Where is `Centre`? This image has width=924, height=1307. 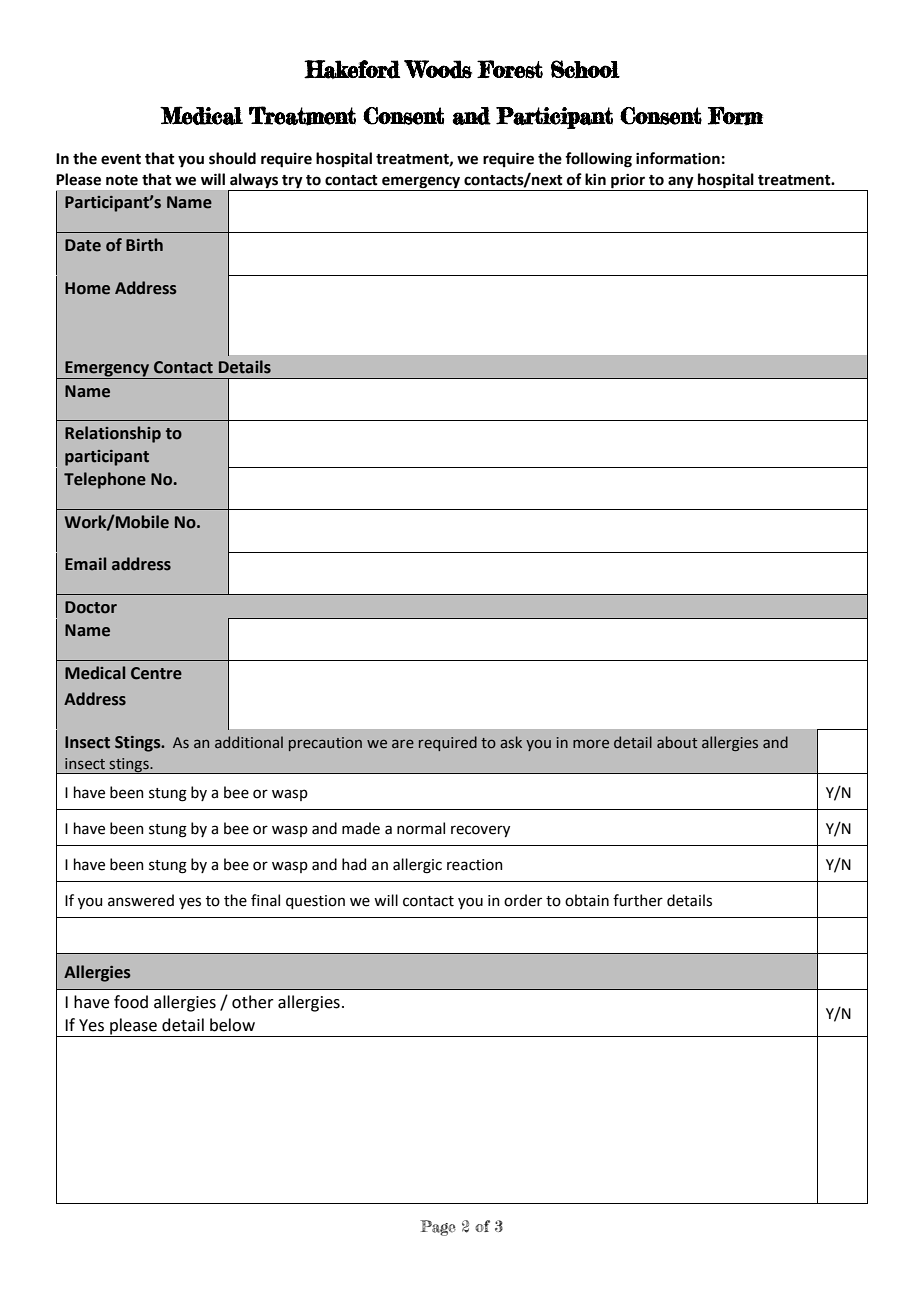
Centre is located at coordinates (156, 673).
